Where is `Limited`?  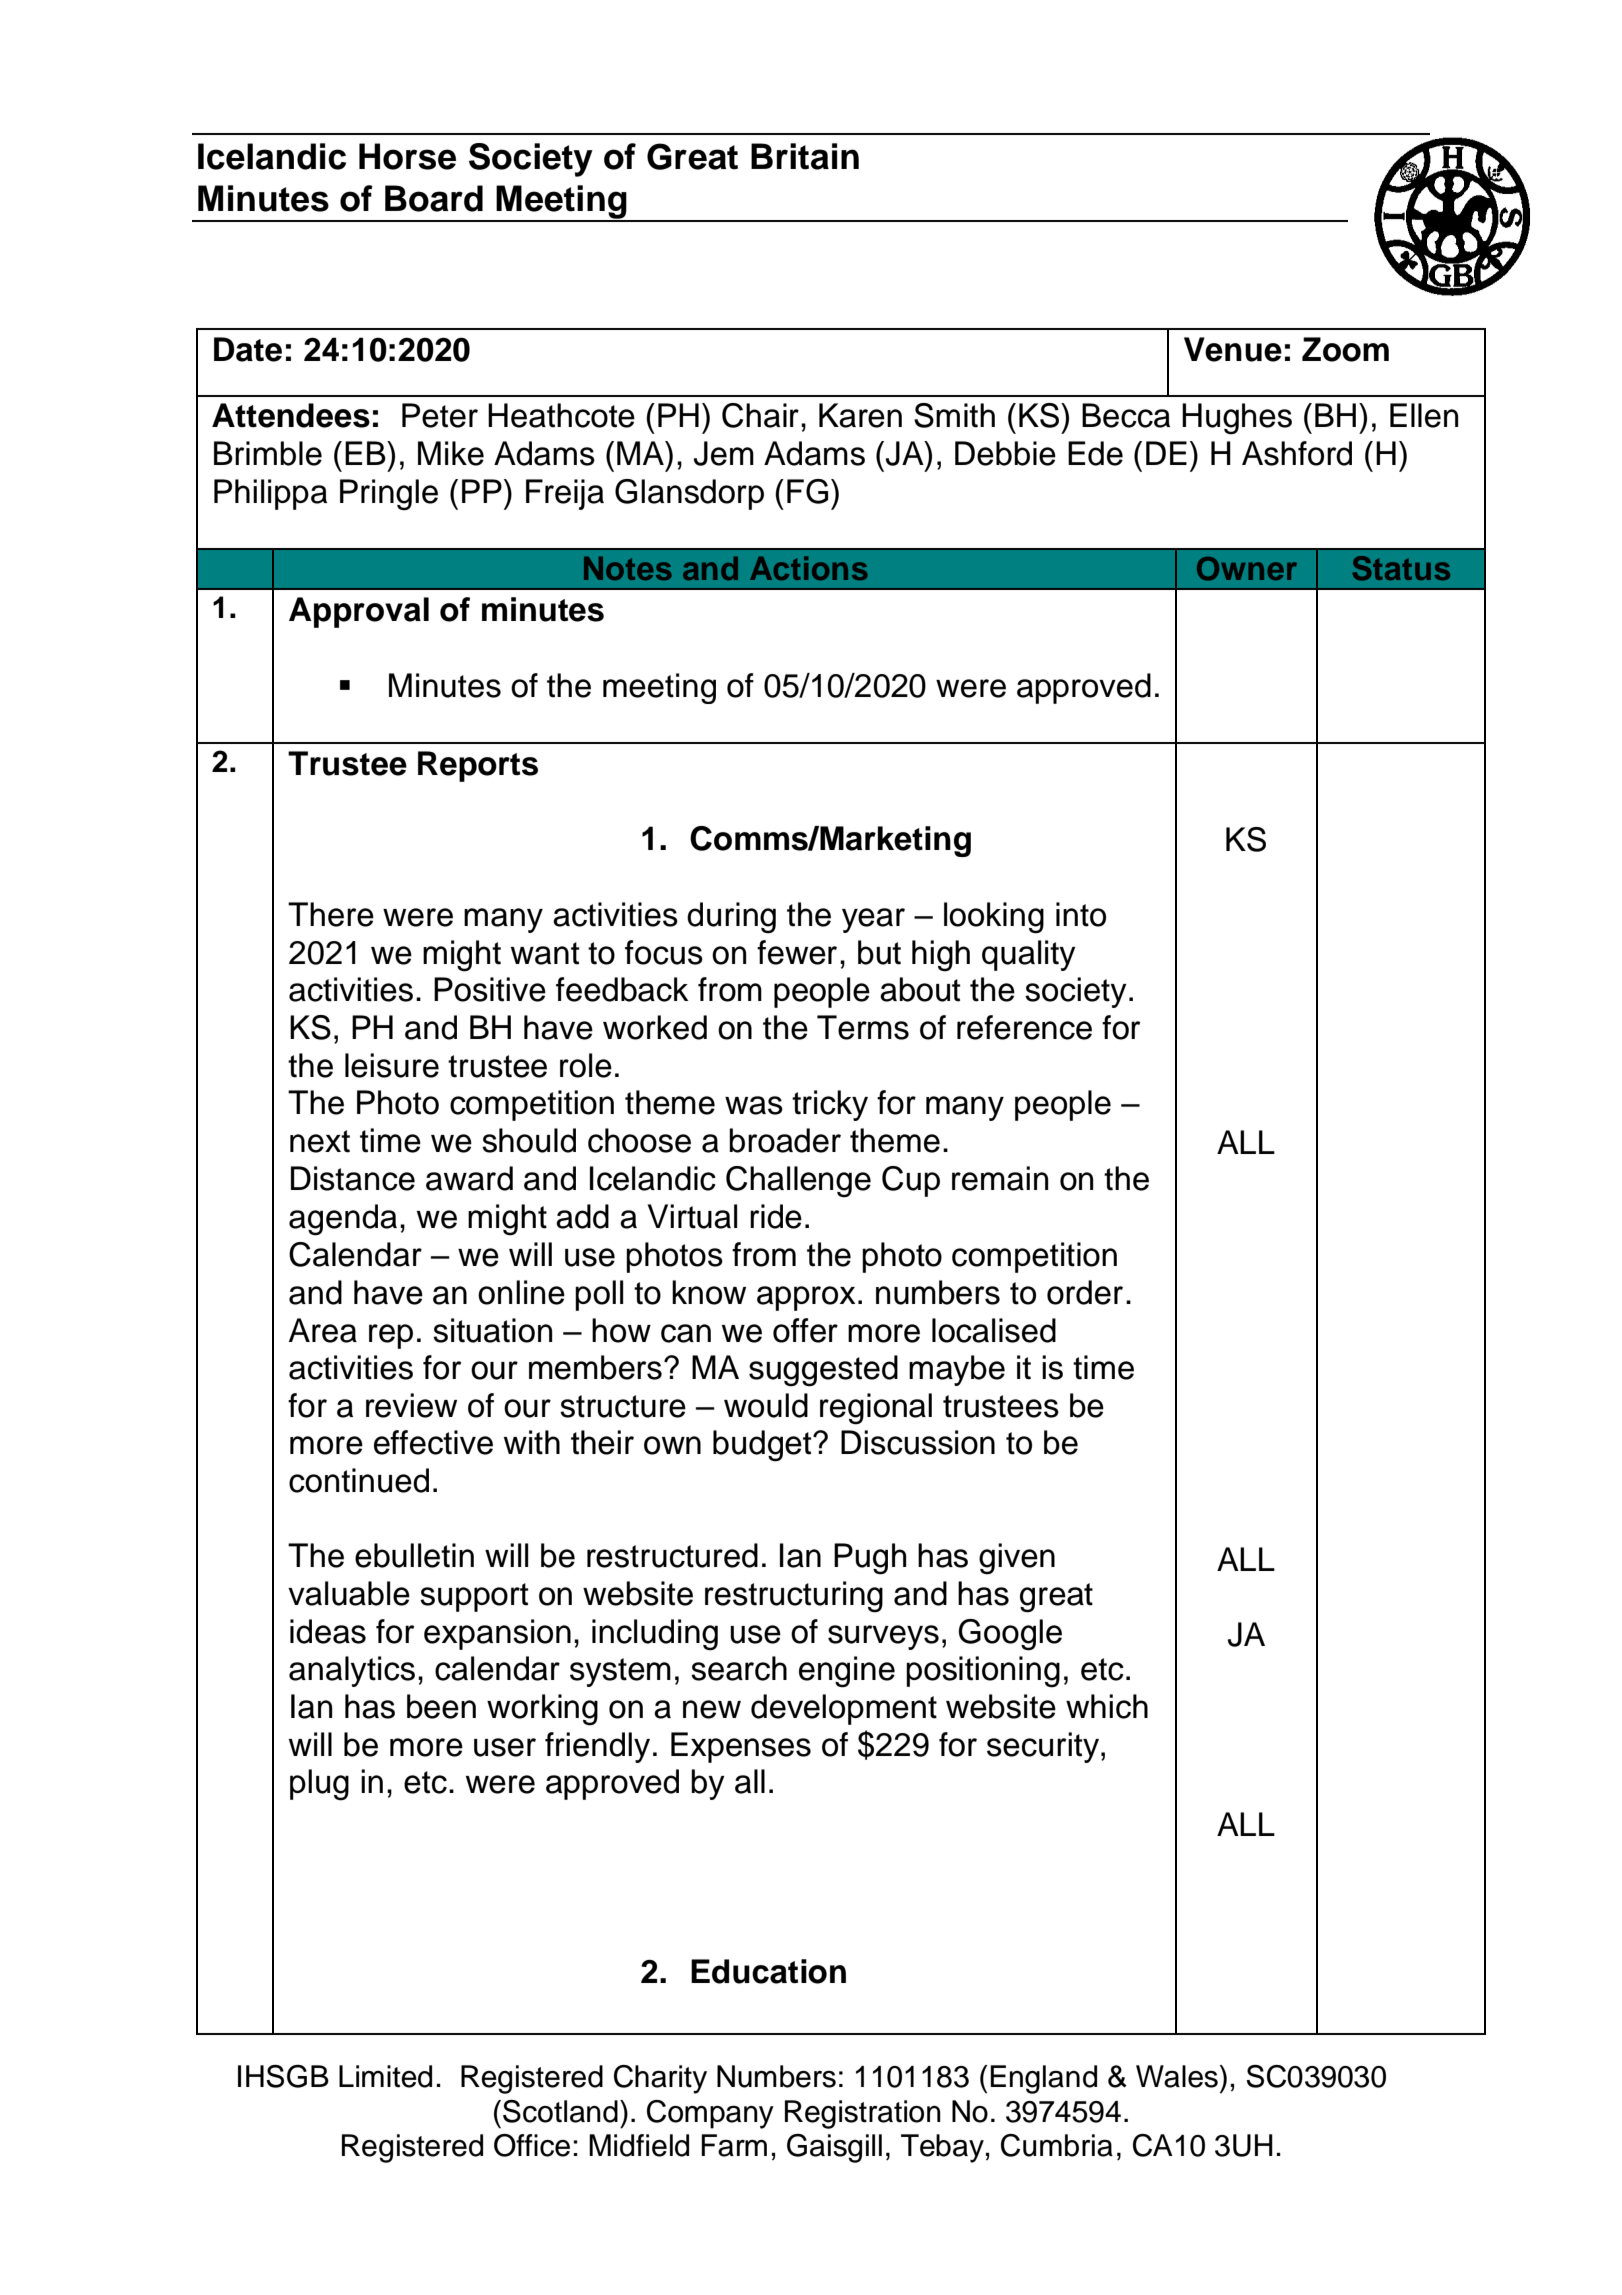
Limited is located at coordinates (385, 2076).
